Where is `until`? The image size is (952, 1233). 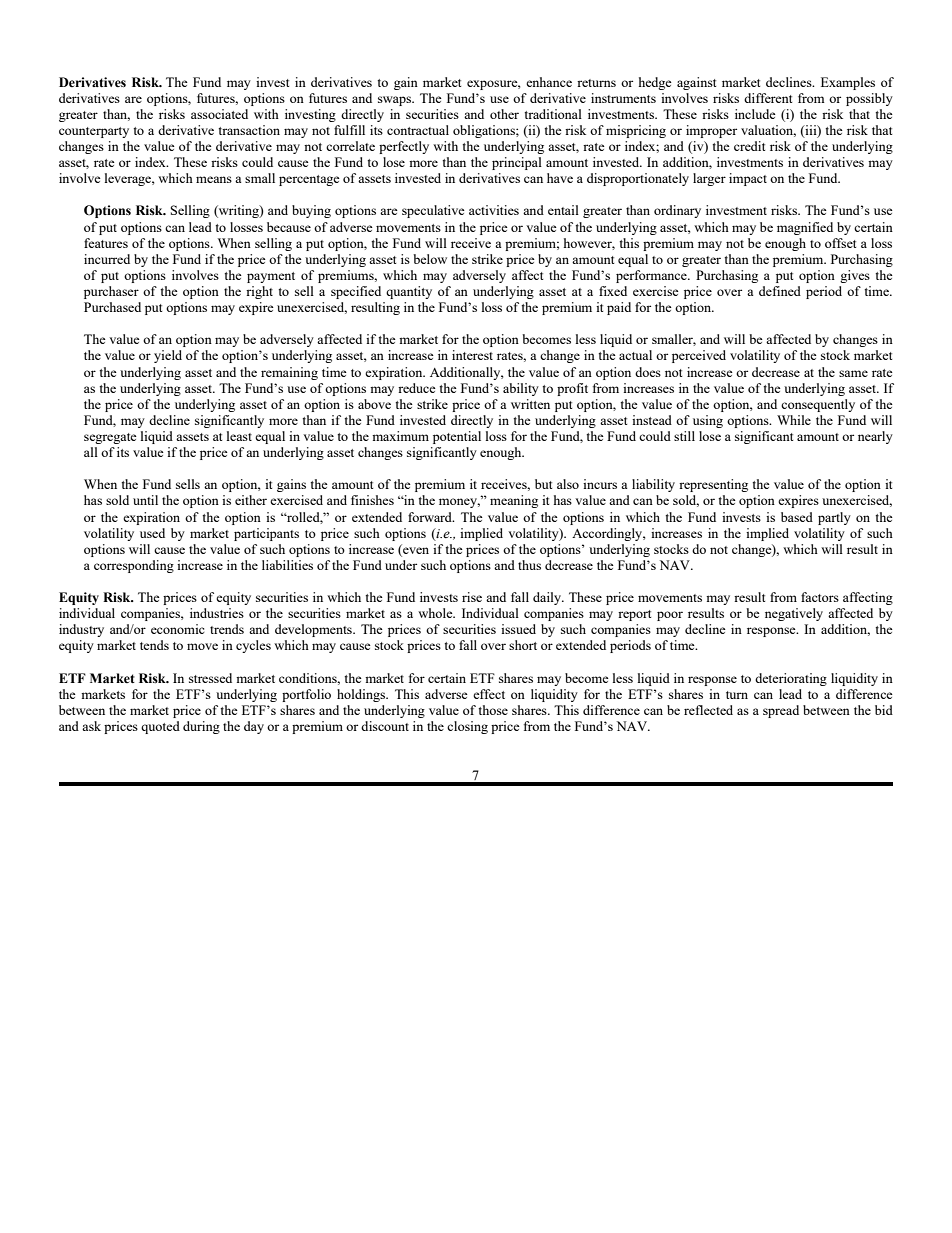 until is located at coordinates (145, 500).
